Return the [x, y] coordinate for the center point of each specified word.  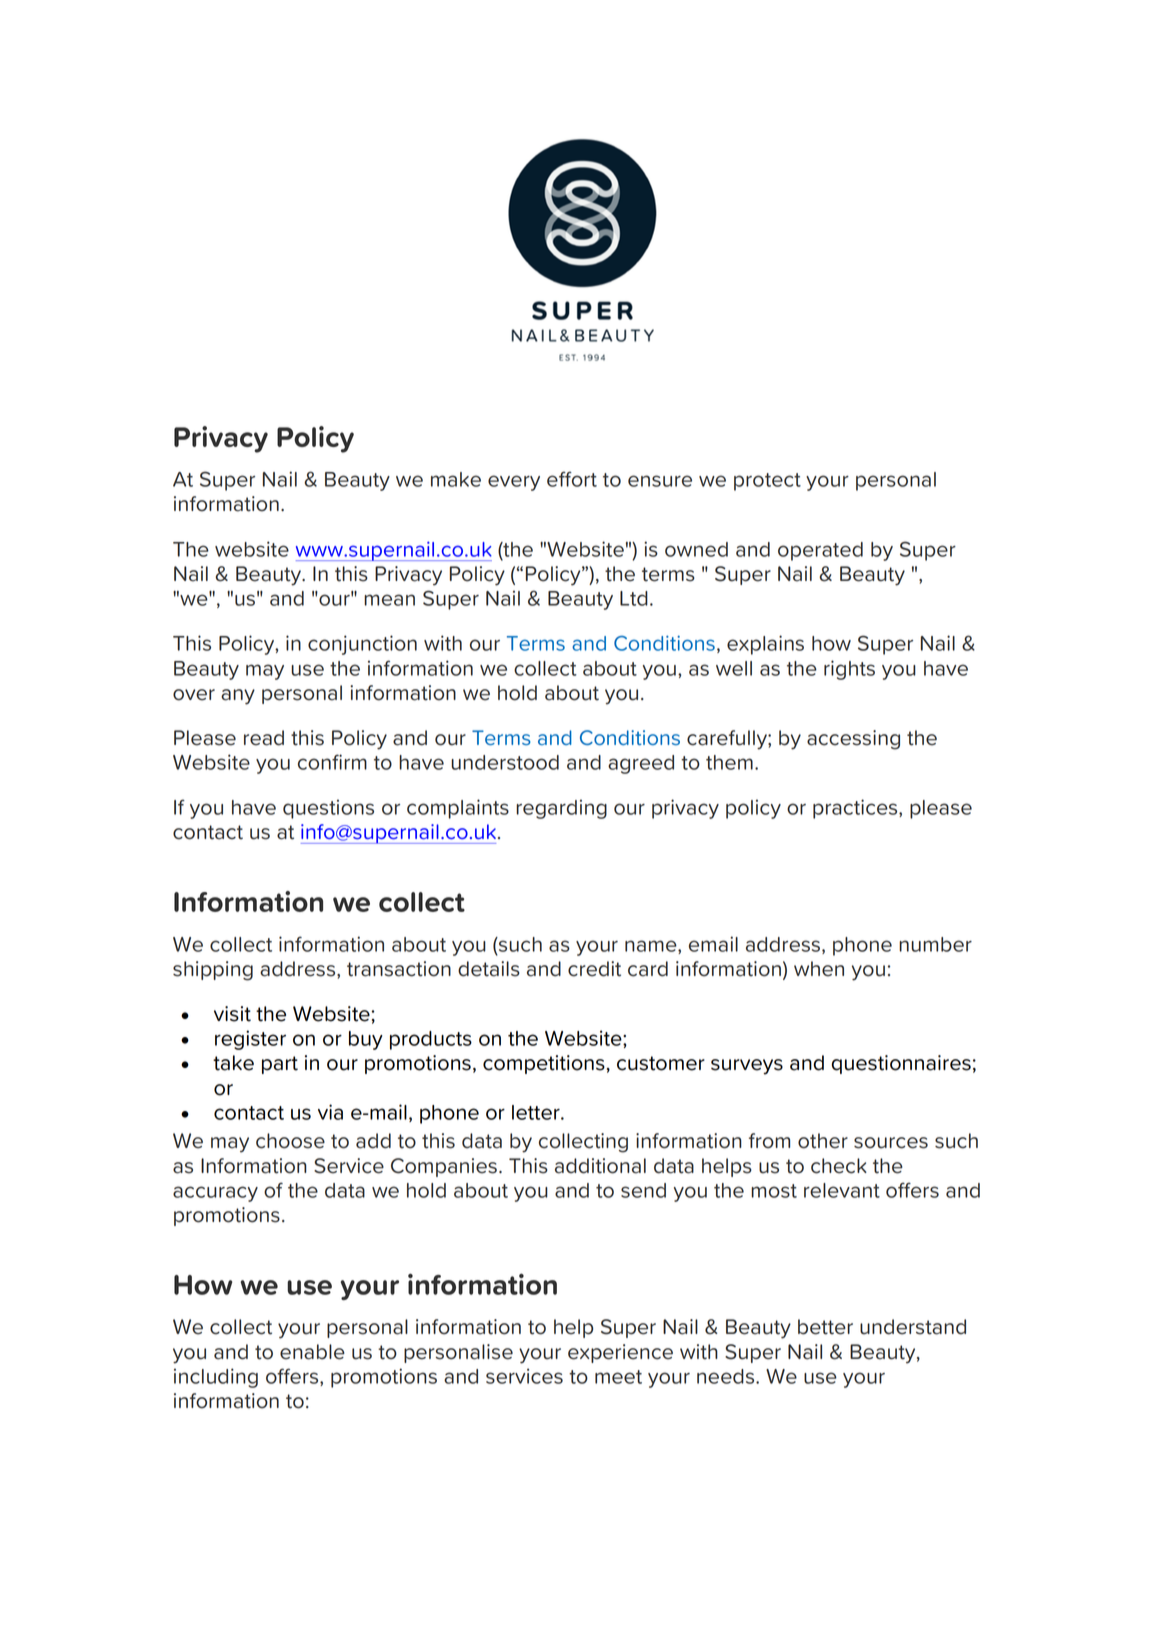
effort [572, 479]
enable [312, 1352]
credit [594, 969]
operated [820, 551]
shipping [213, 971]
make [456, 479]
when [819, 969]
